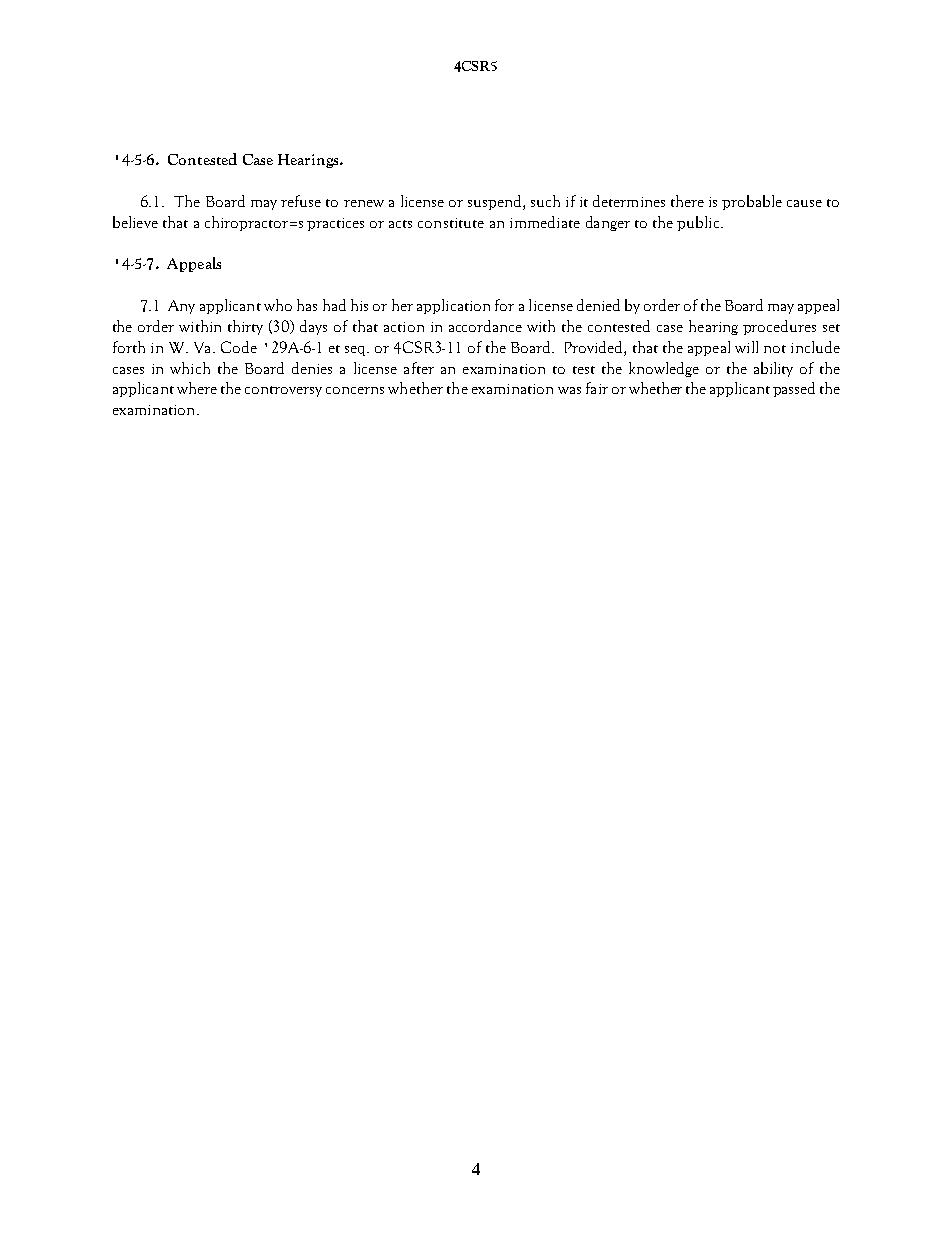 This screenshot has height=1233, width=952. I want to click on where, so click(197, 388).
